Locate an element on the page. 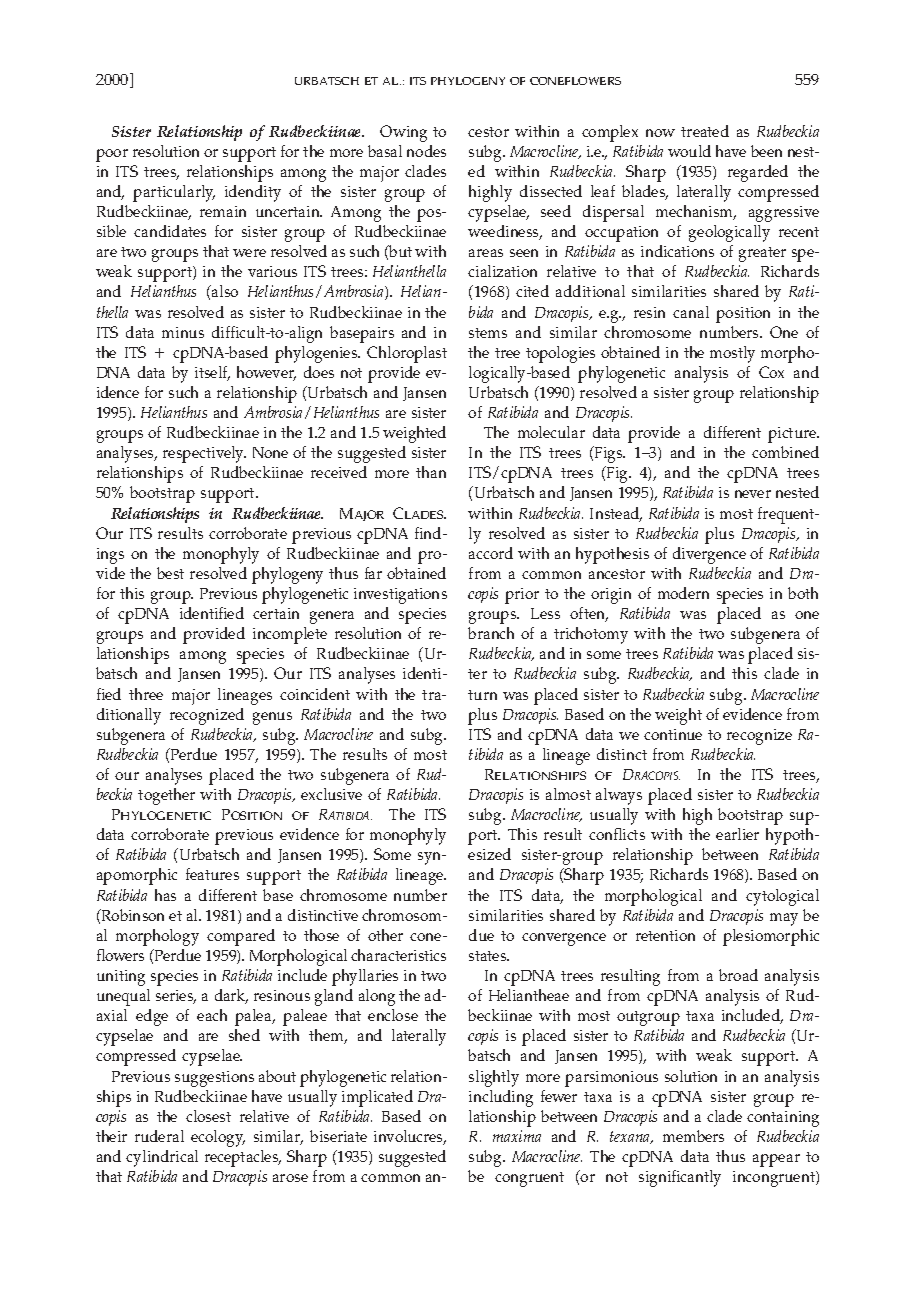  particularly is located at coordinates (174, 193).
